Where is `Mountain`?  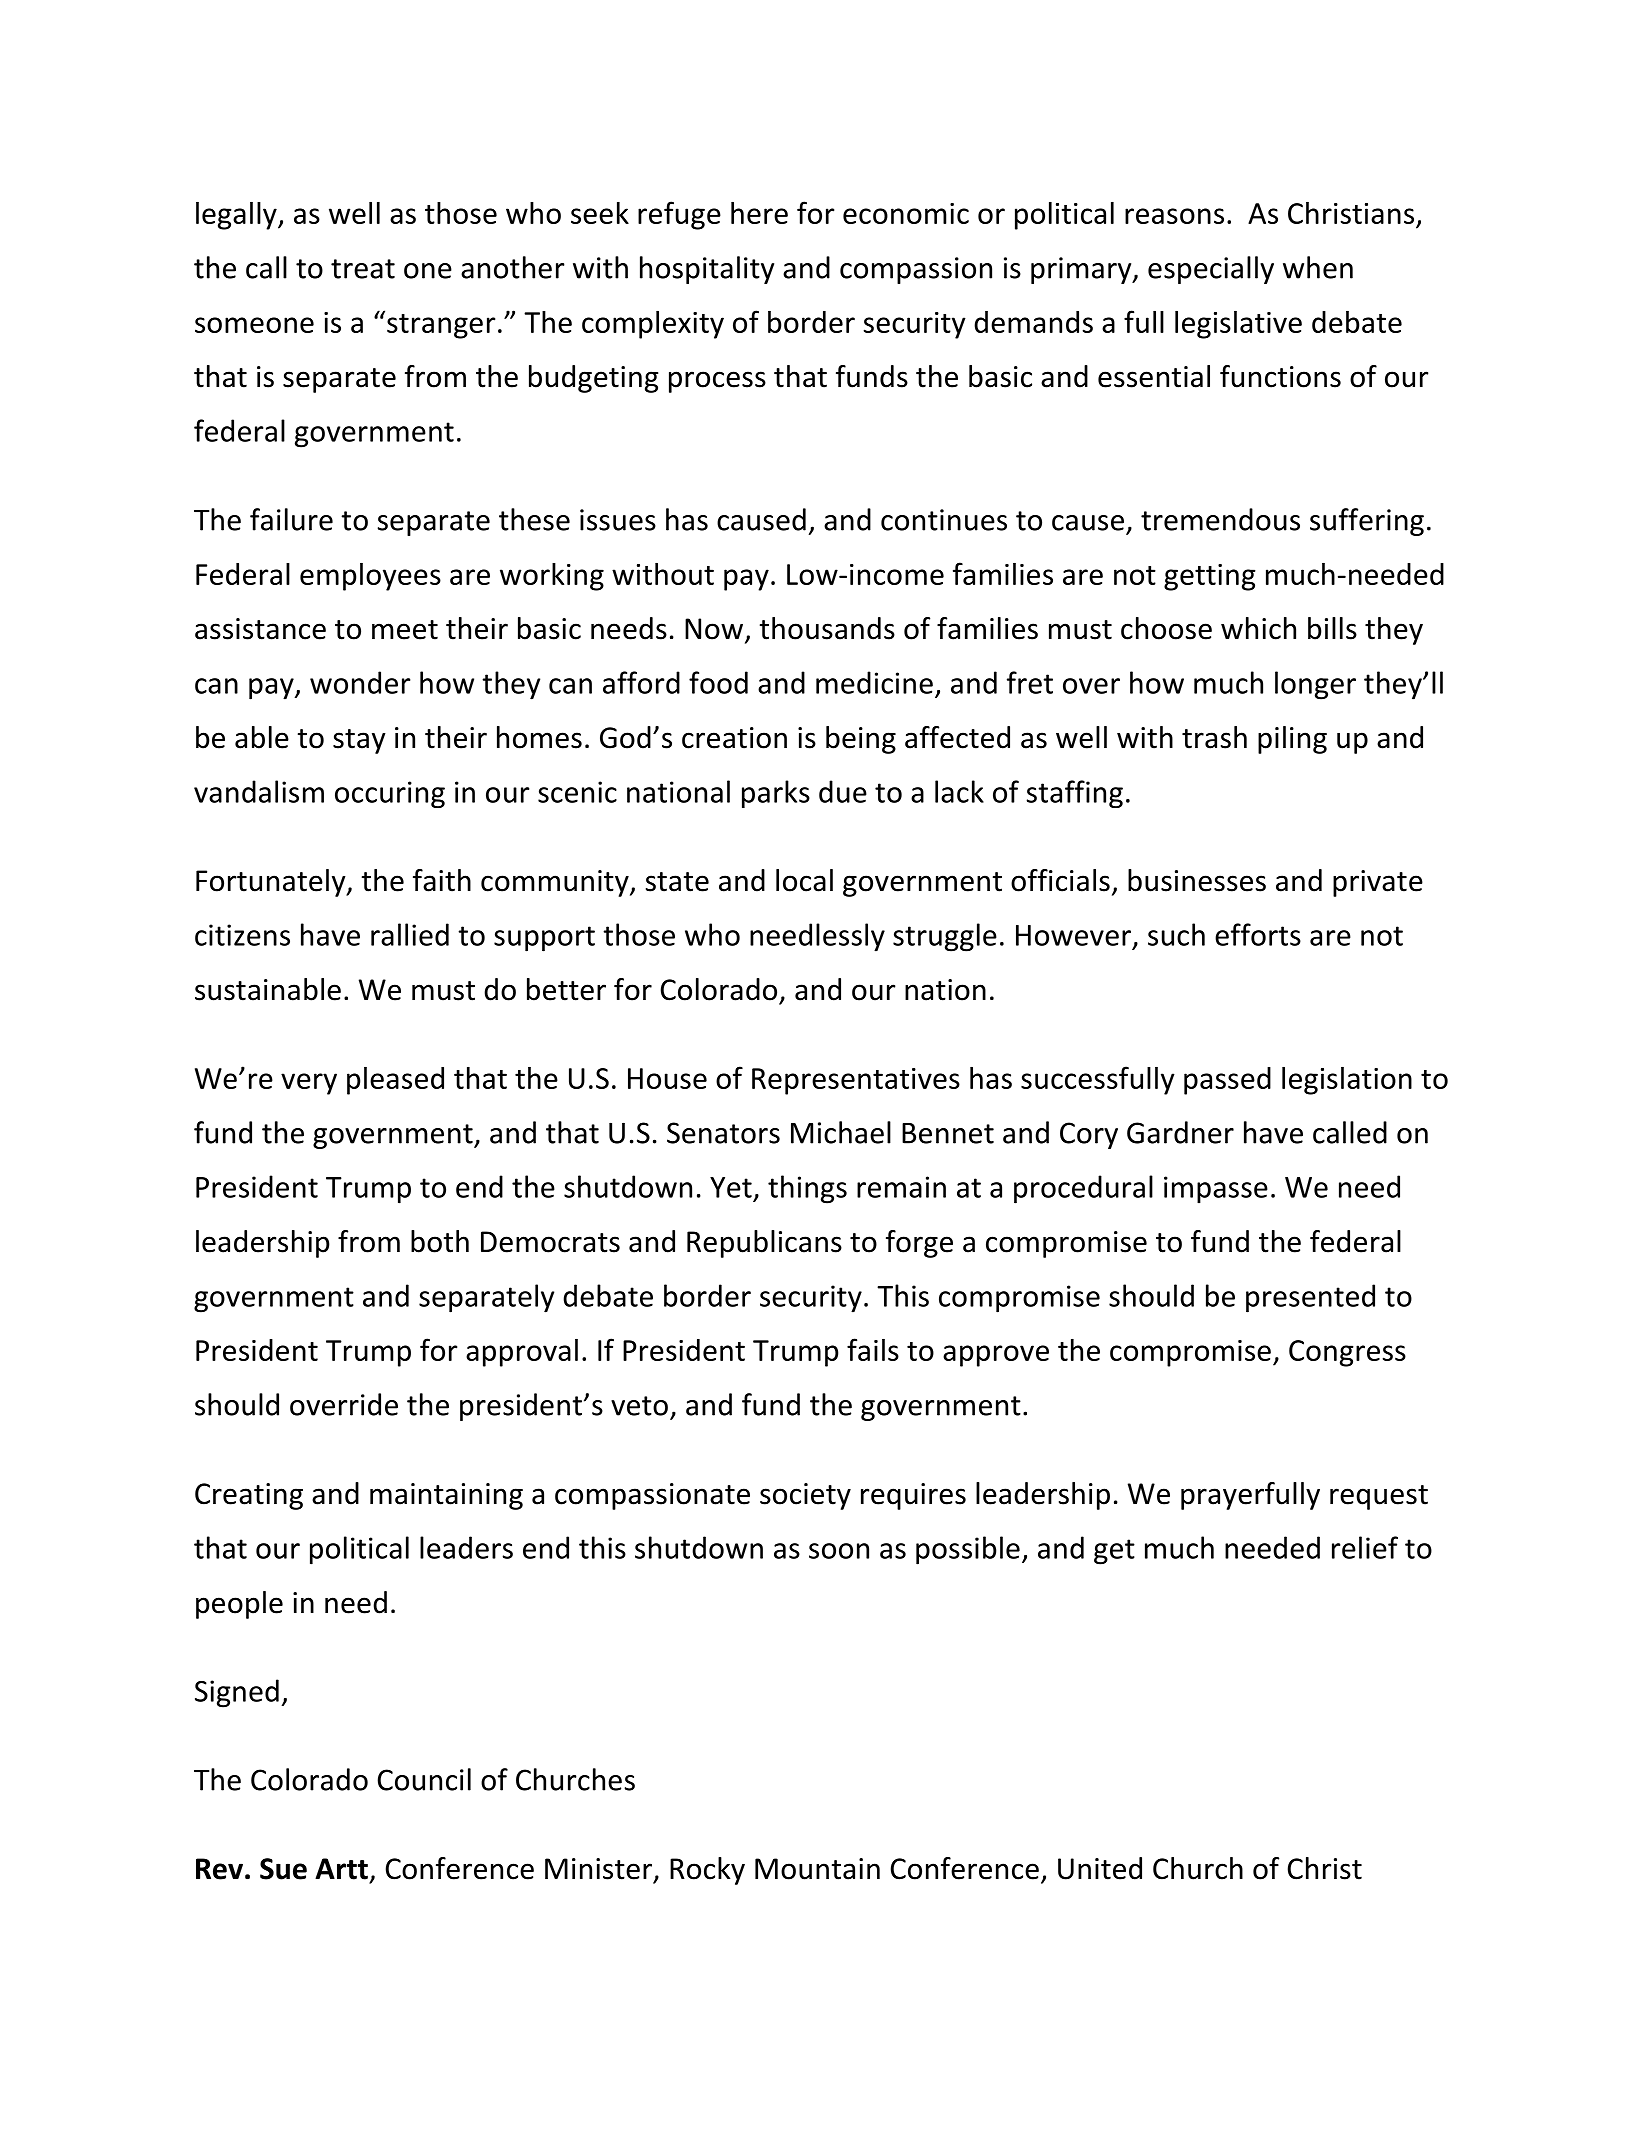 Mountain is located at coordinates (817, 1869).
